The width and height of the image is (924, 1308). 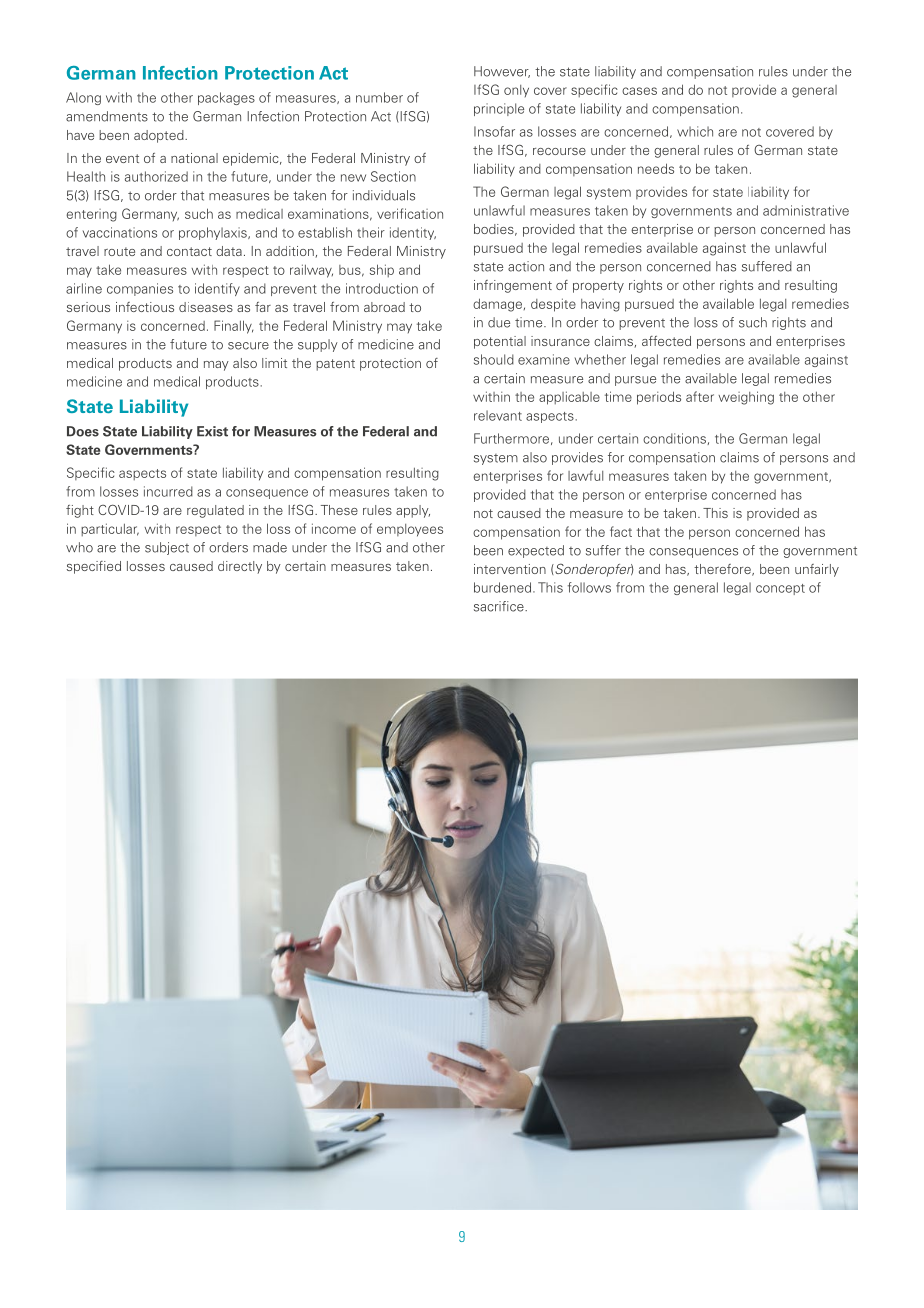 What do you see at coordinates (226, 98) in the image?
I see `packages` at bounding box center [226, 98].
